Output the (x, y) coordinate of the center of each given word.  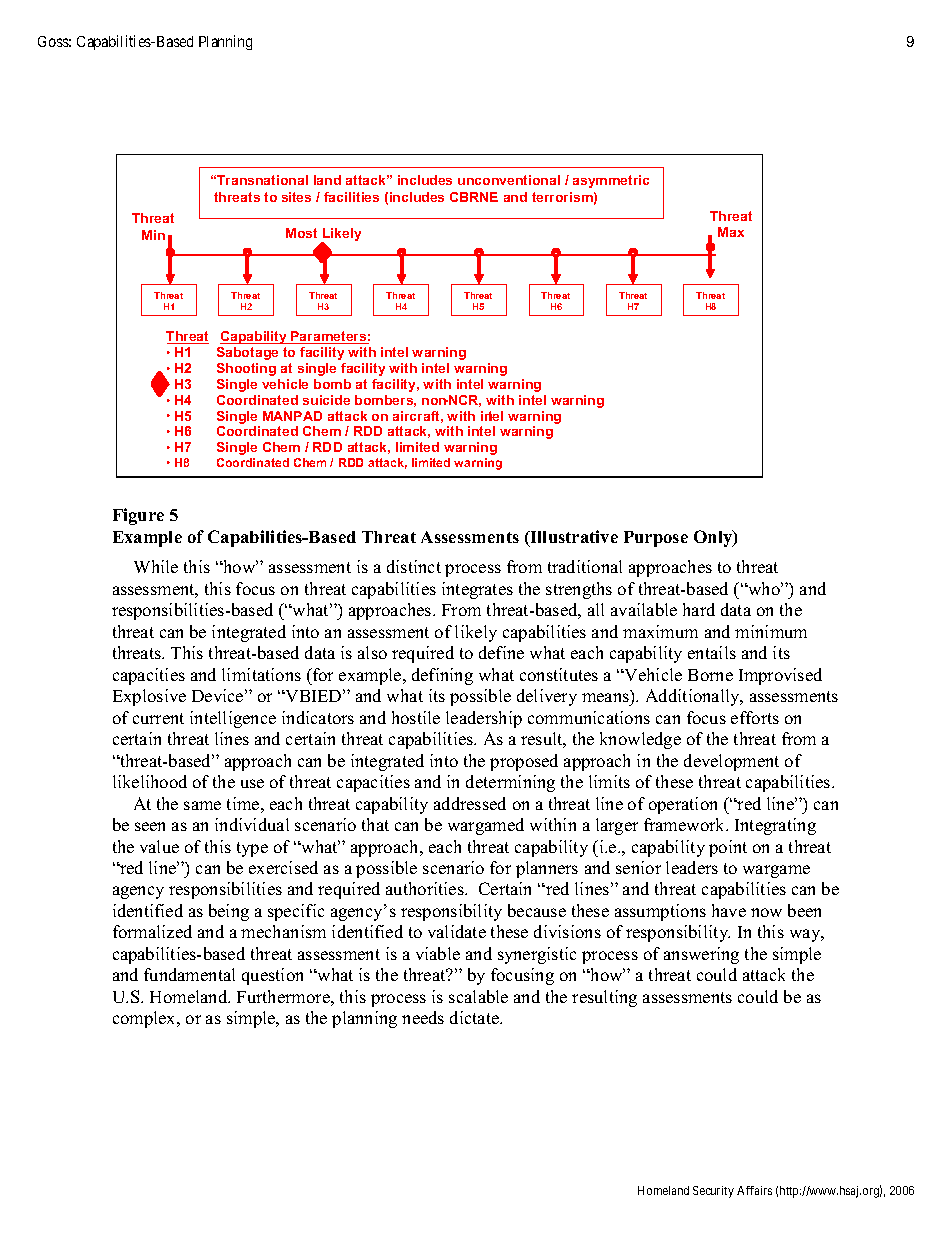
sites (296, 197)
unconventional (509, 180)
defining (442, 676)
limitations (261, 674)
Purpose (656, 539)
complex (145, 1019)
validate (457, 931)
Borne (710, 675)
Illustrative (573, 538)
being (229, 912)
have (729, 910)
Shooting (246, 369)
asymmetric (611, 181)
